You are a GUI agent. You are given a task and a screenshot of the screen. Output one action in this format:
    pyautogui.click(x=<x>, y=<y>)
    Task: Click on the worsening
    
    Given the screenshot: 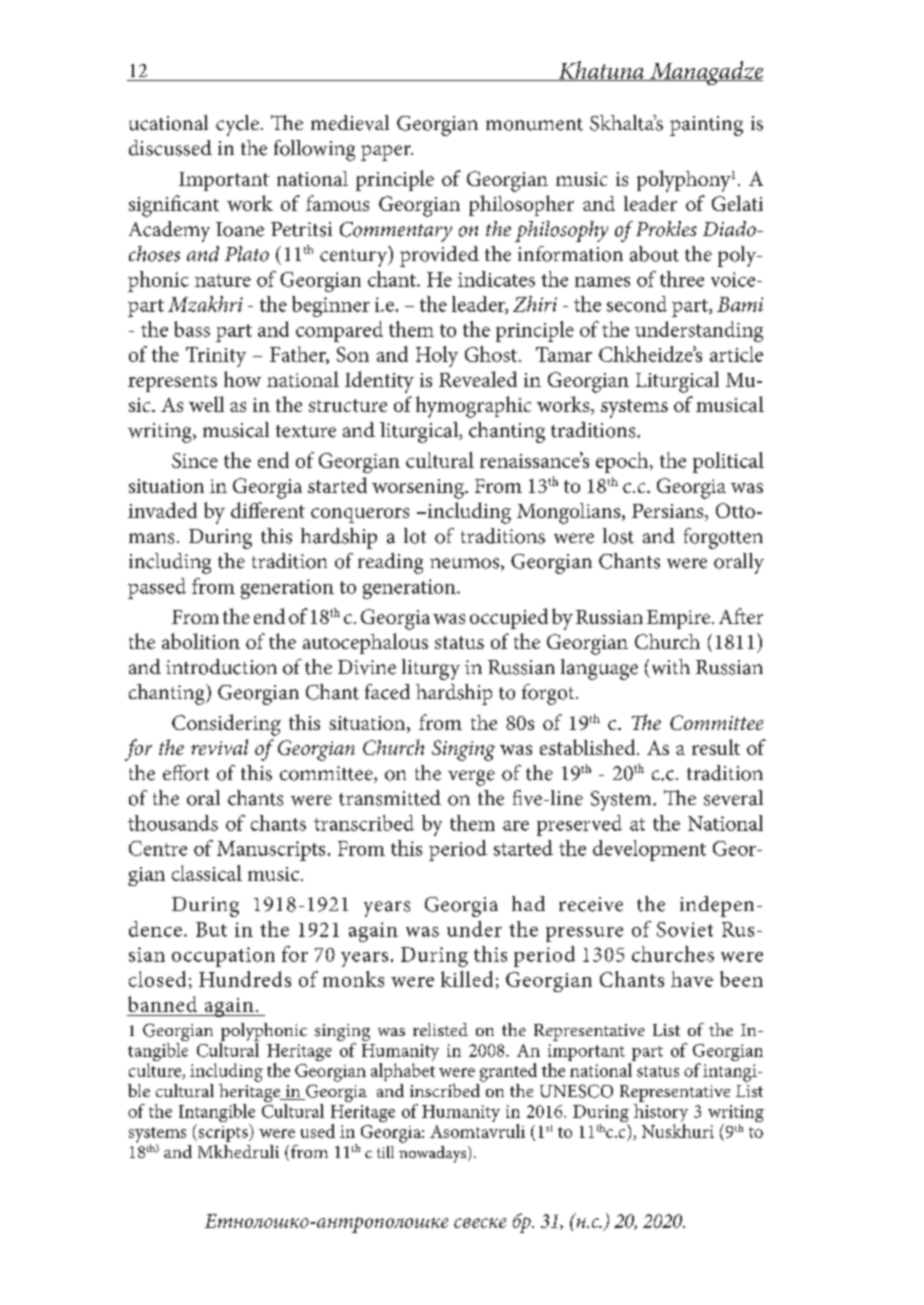 What is the action you would take?
    pyautogui.click(x=419, y=489)
